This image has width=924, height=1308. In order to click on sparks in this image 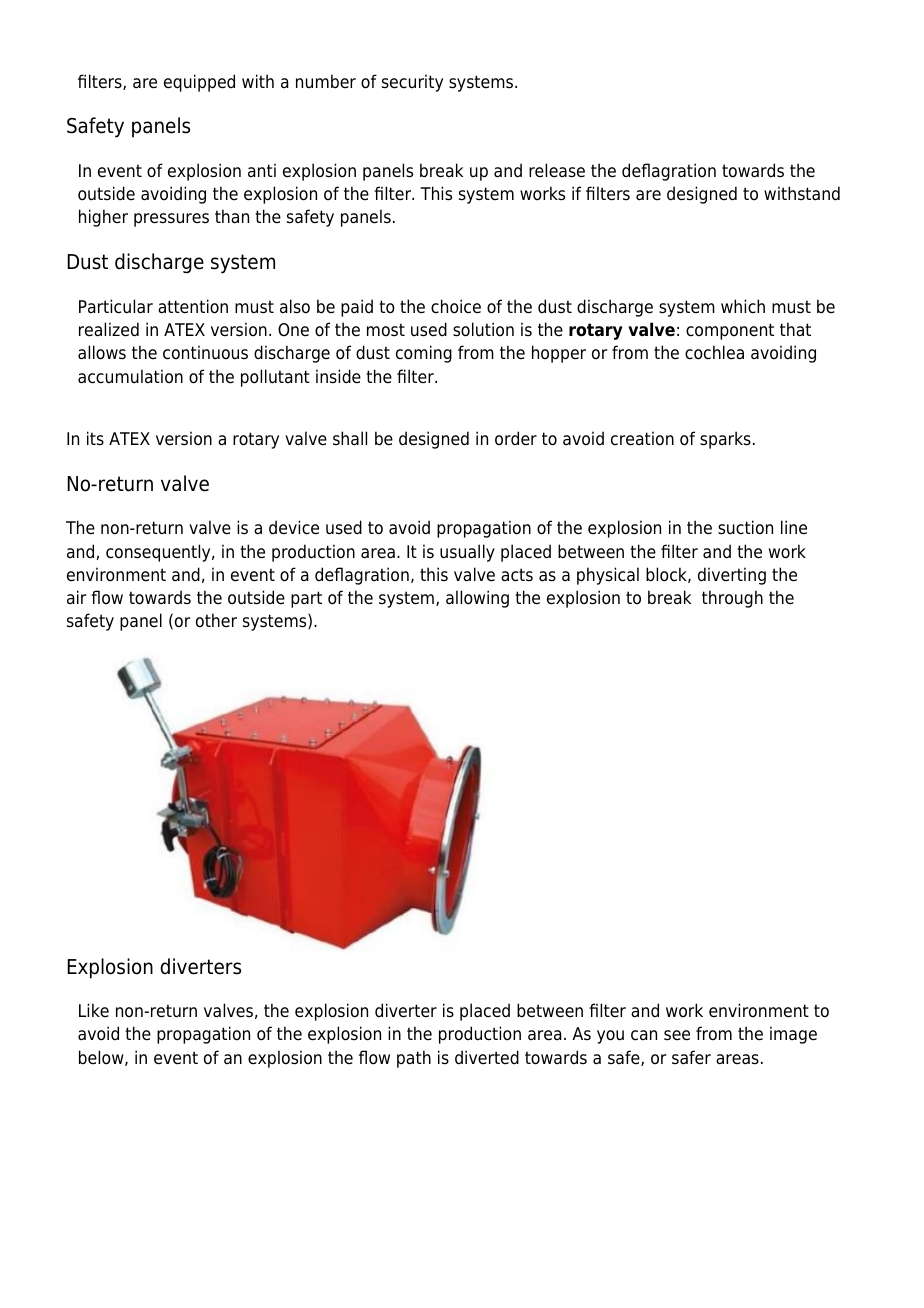, I will do `click(725, 440)`.
